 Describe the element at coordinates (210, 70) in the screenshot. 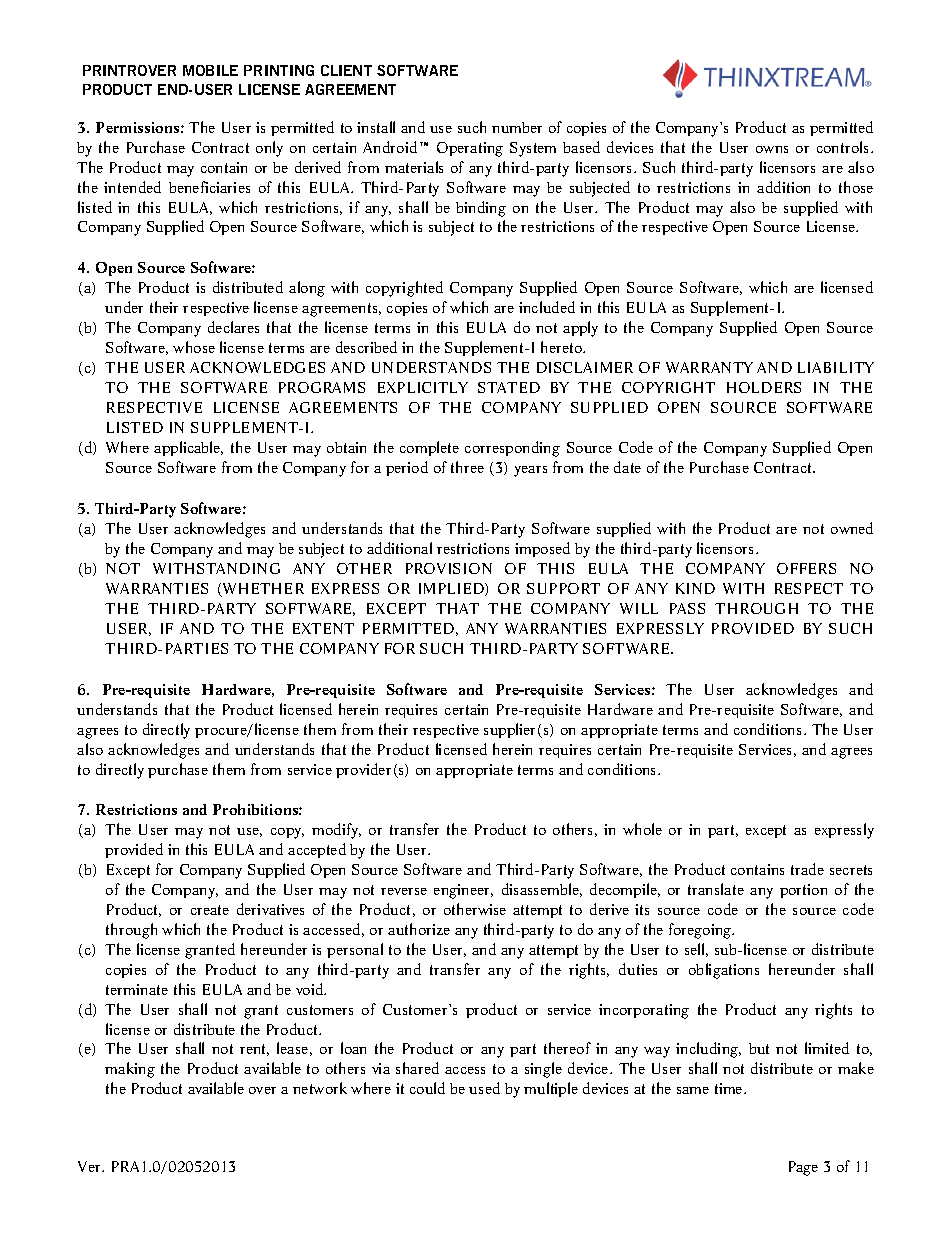

I see `MOBILE` at that location.
